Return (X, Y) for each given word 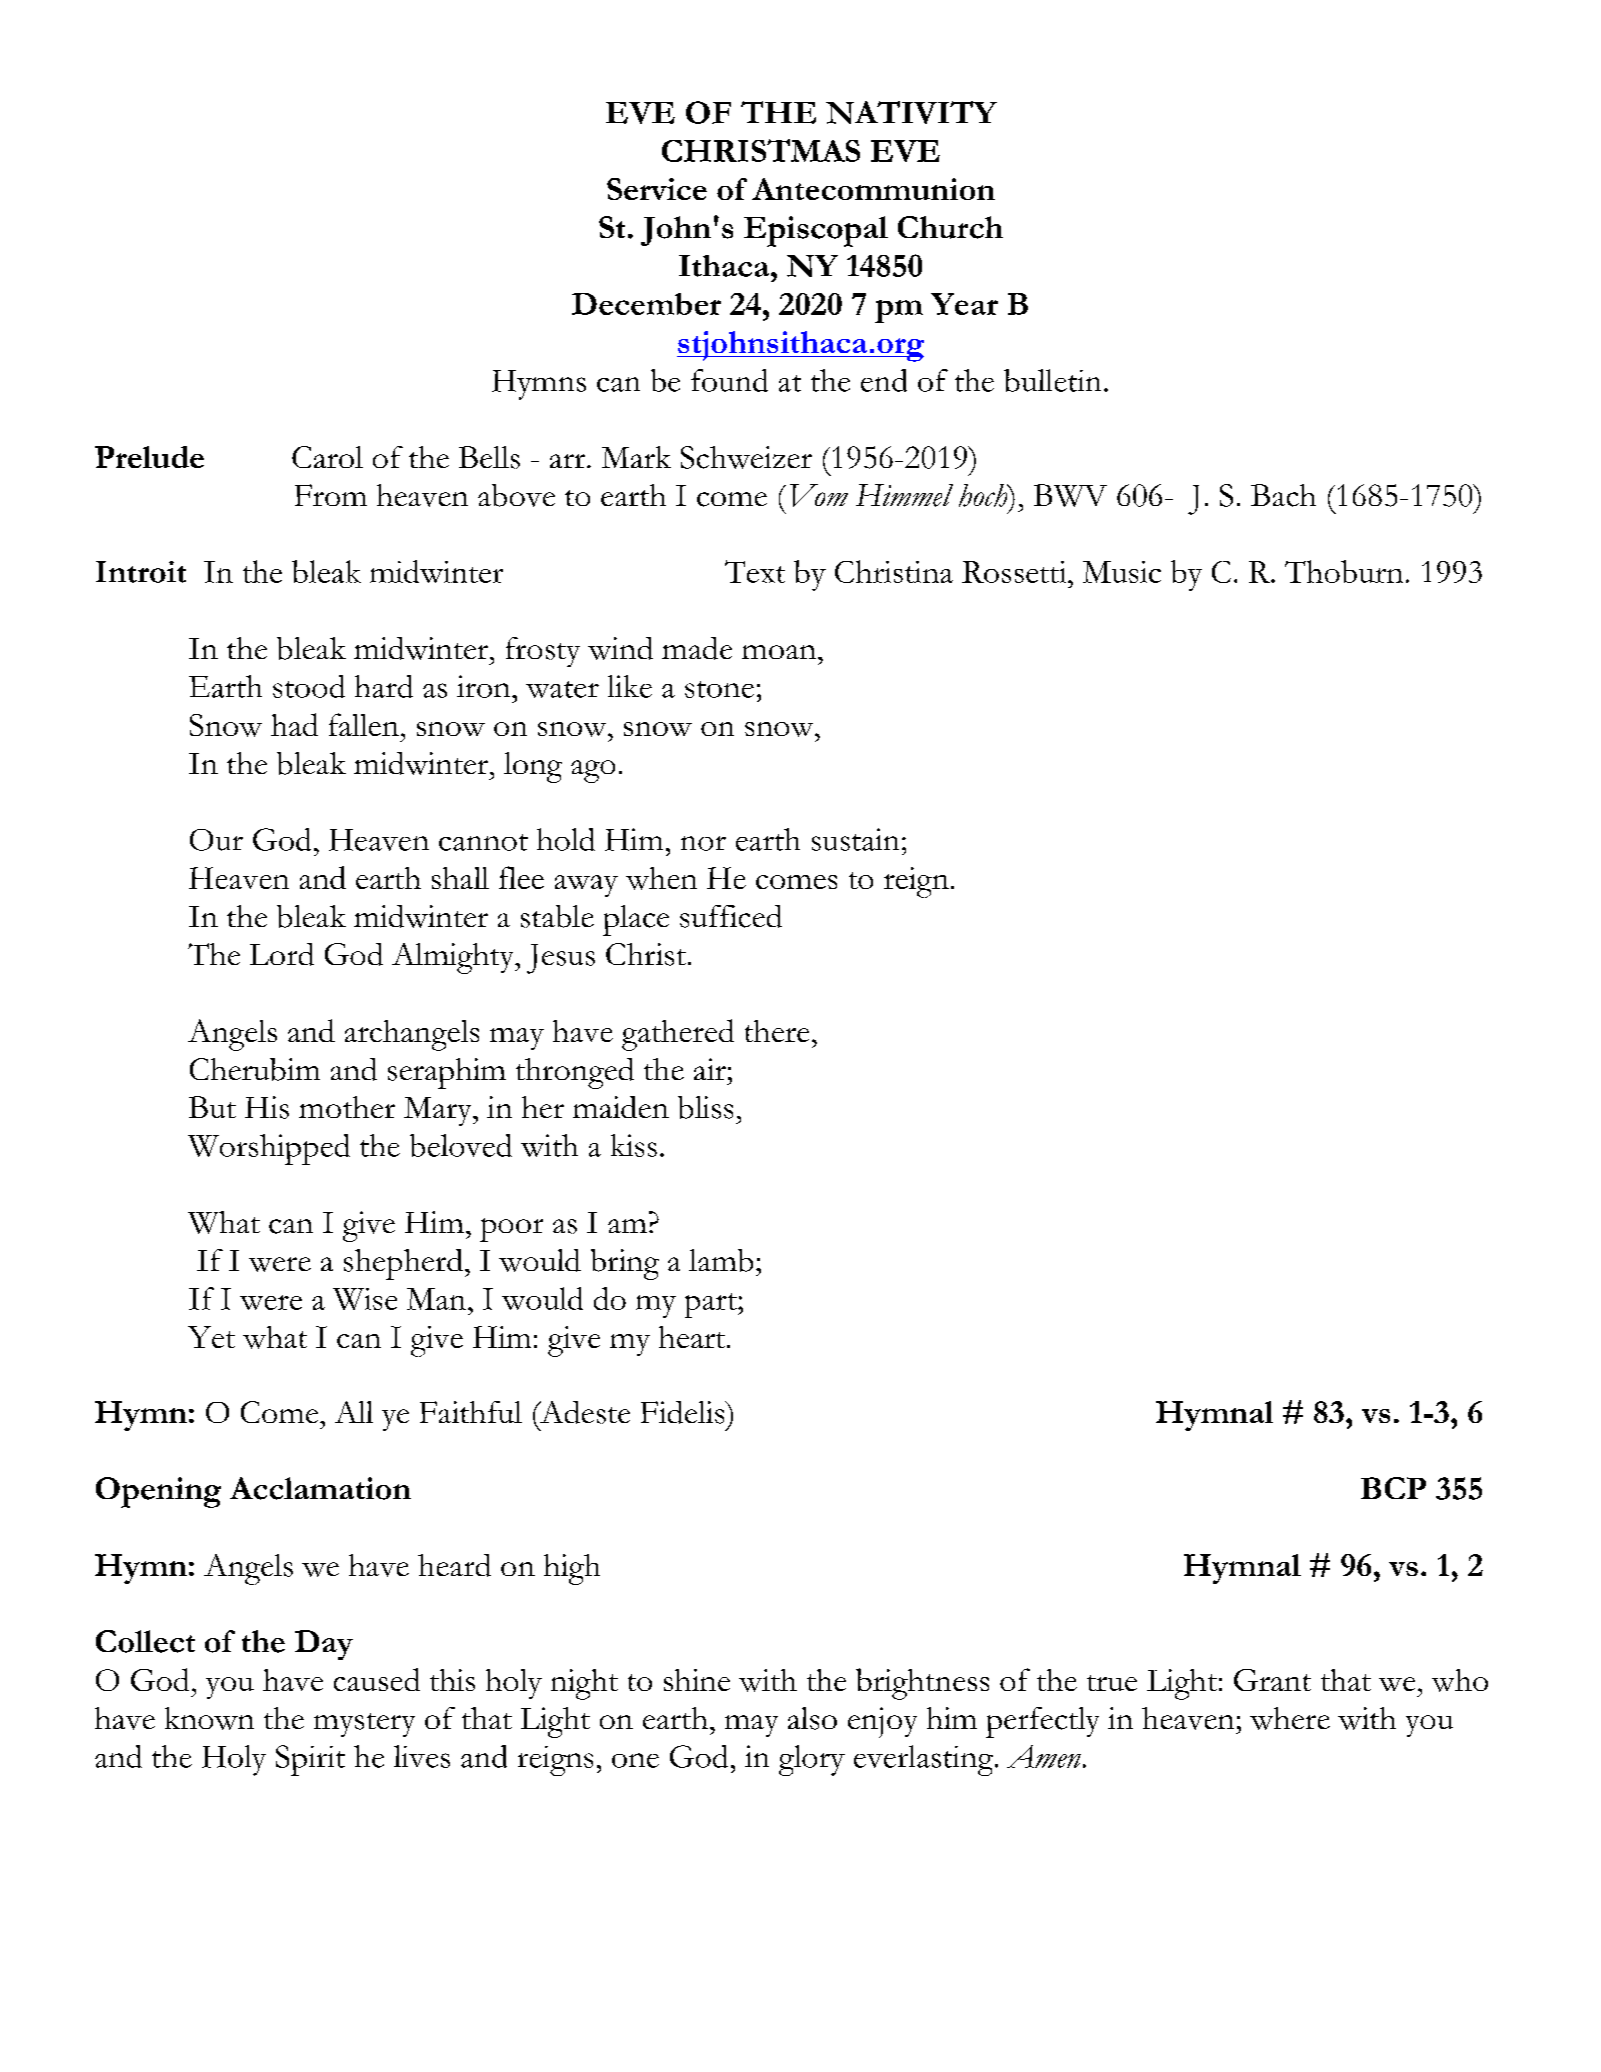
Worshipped (269, 1149)
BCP (1393, 1488)
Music (1122, 572)
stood (309, 686)
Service (657, 189)
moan (779, 652)
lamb (721, 1260)
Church (950, 227)
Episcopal (816, 231)
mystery (364, 1725)
